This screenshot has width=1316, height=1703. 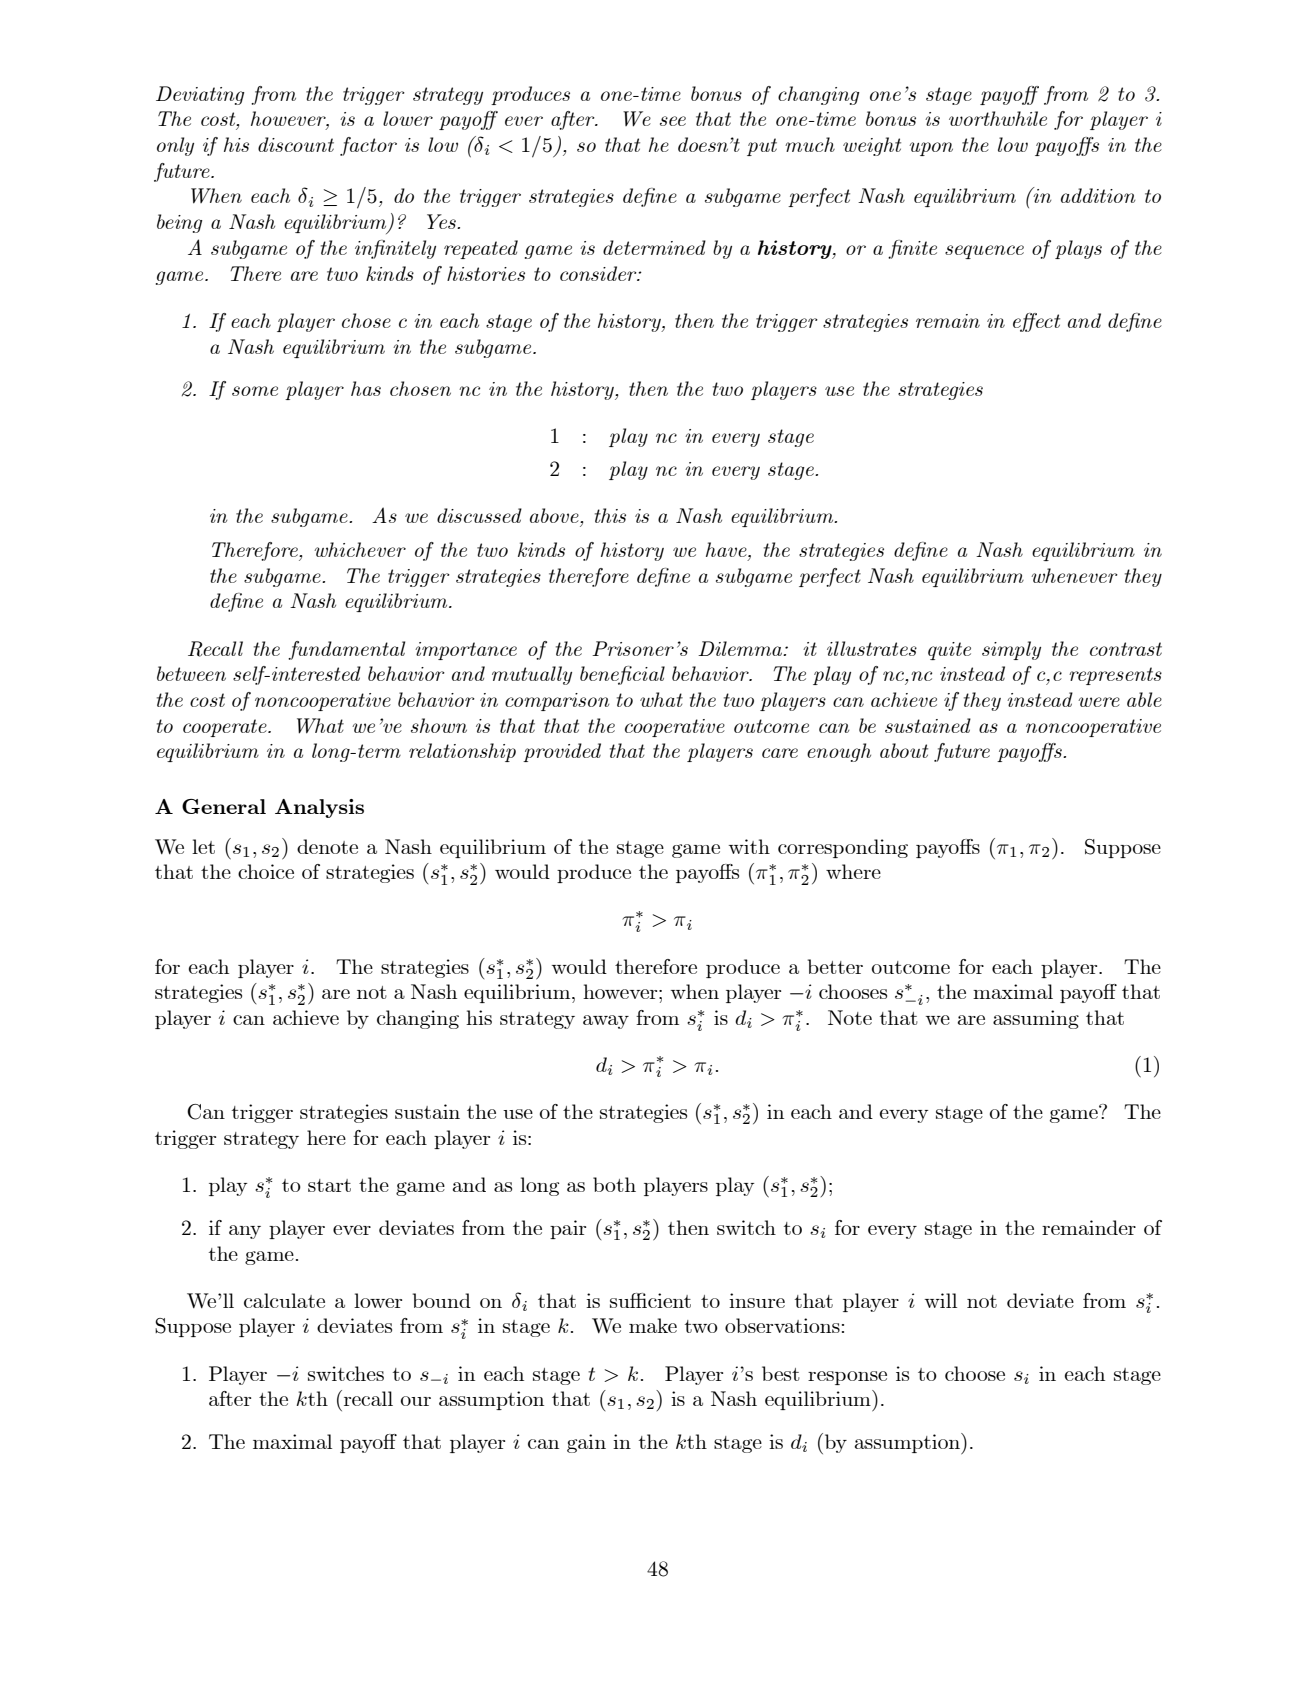 I want to click on assuming, so click(x=1036, y=1019).
